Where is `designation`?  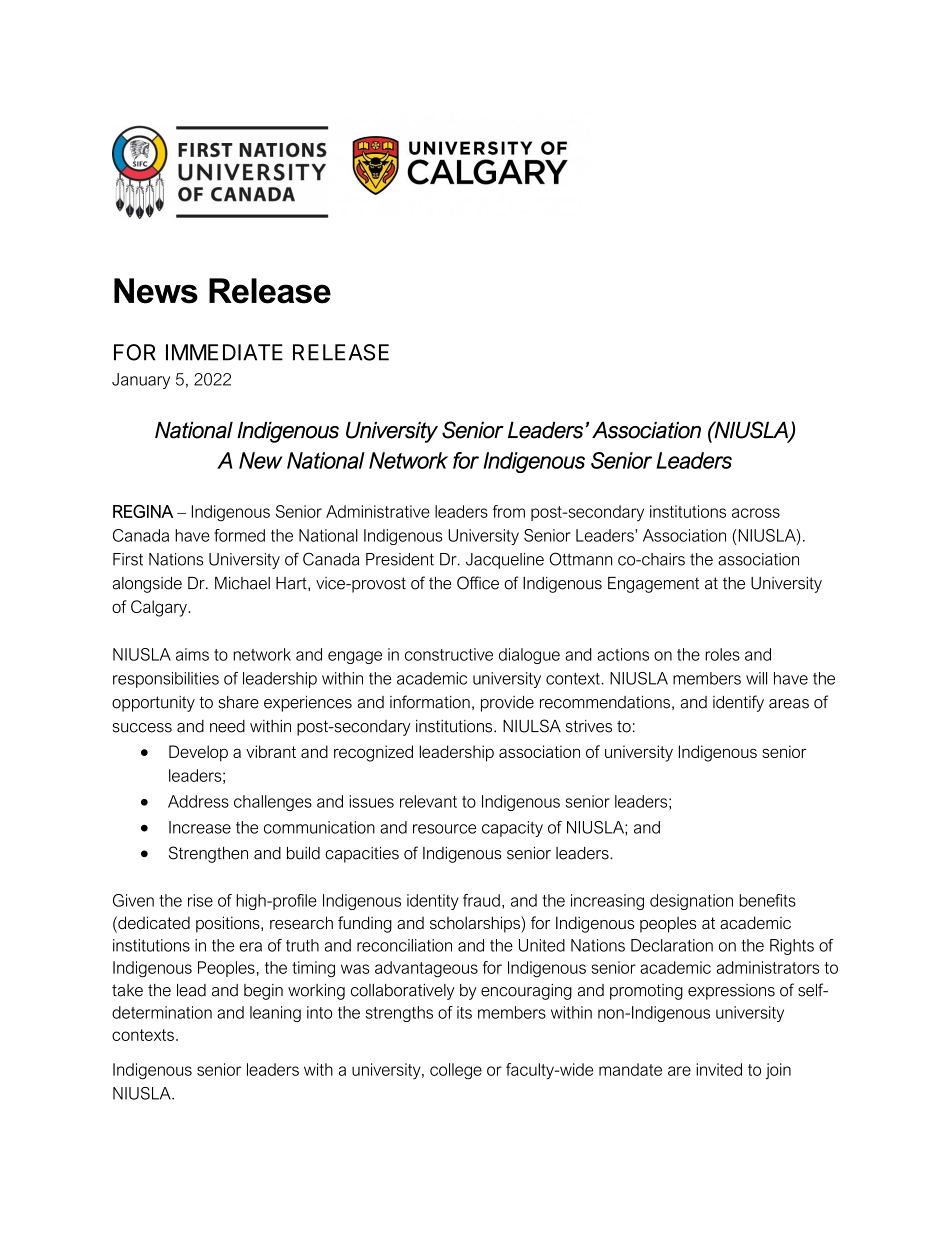 designation is located at coordinates (691, 902).
